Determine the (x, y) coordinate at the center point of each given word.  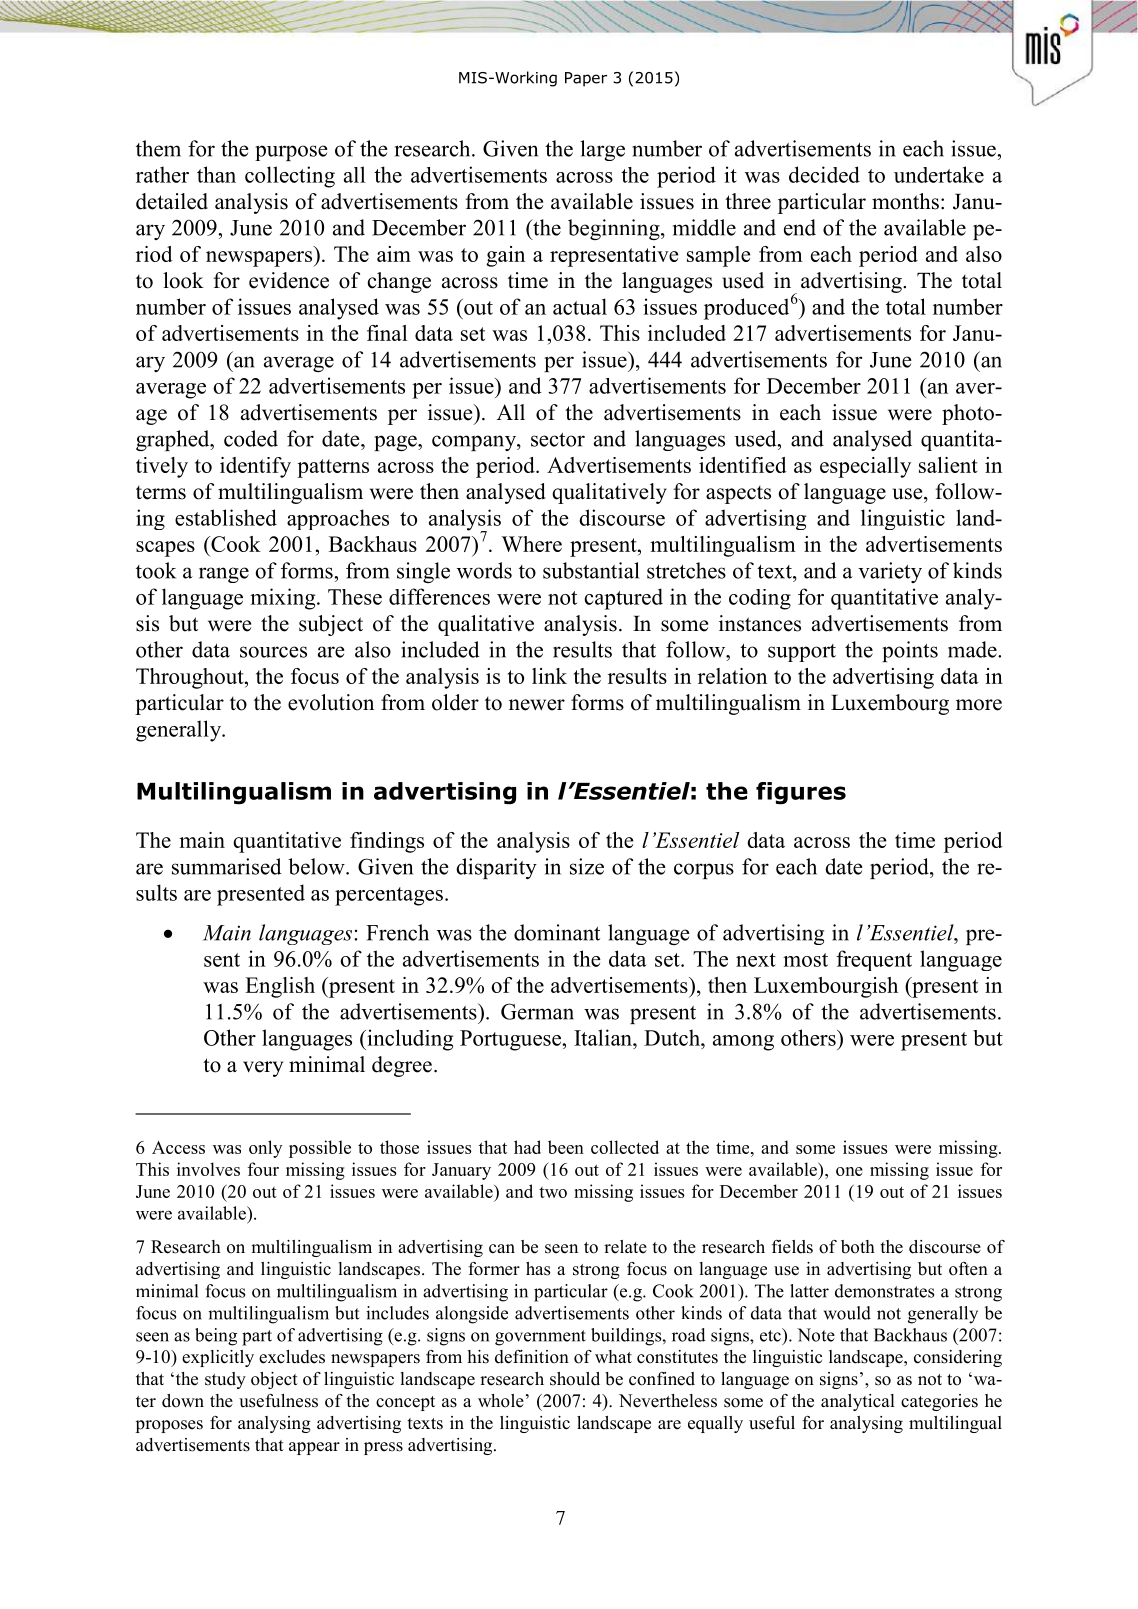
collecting (290, 177)
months (905, 201)
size (587, 866)
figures (801, 793)
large (602, 150)
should (575, 1379)
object (274, 1380)
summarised (227, 866)
